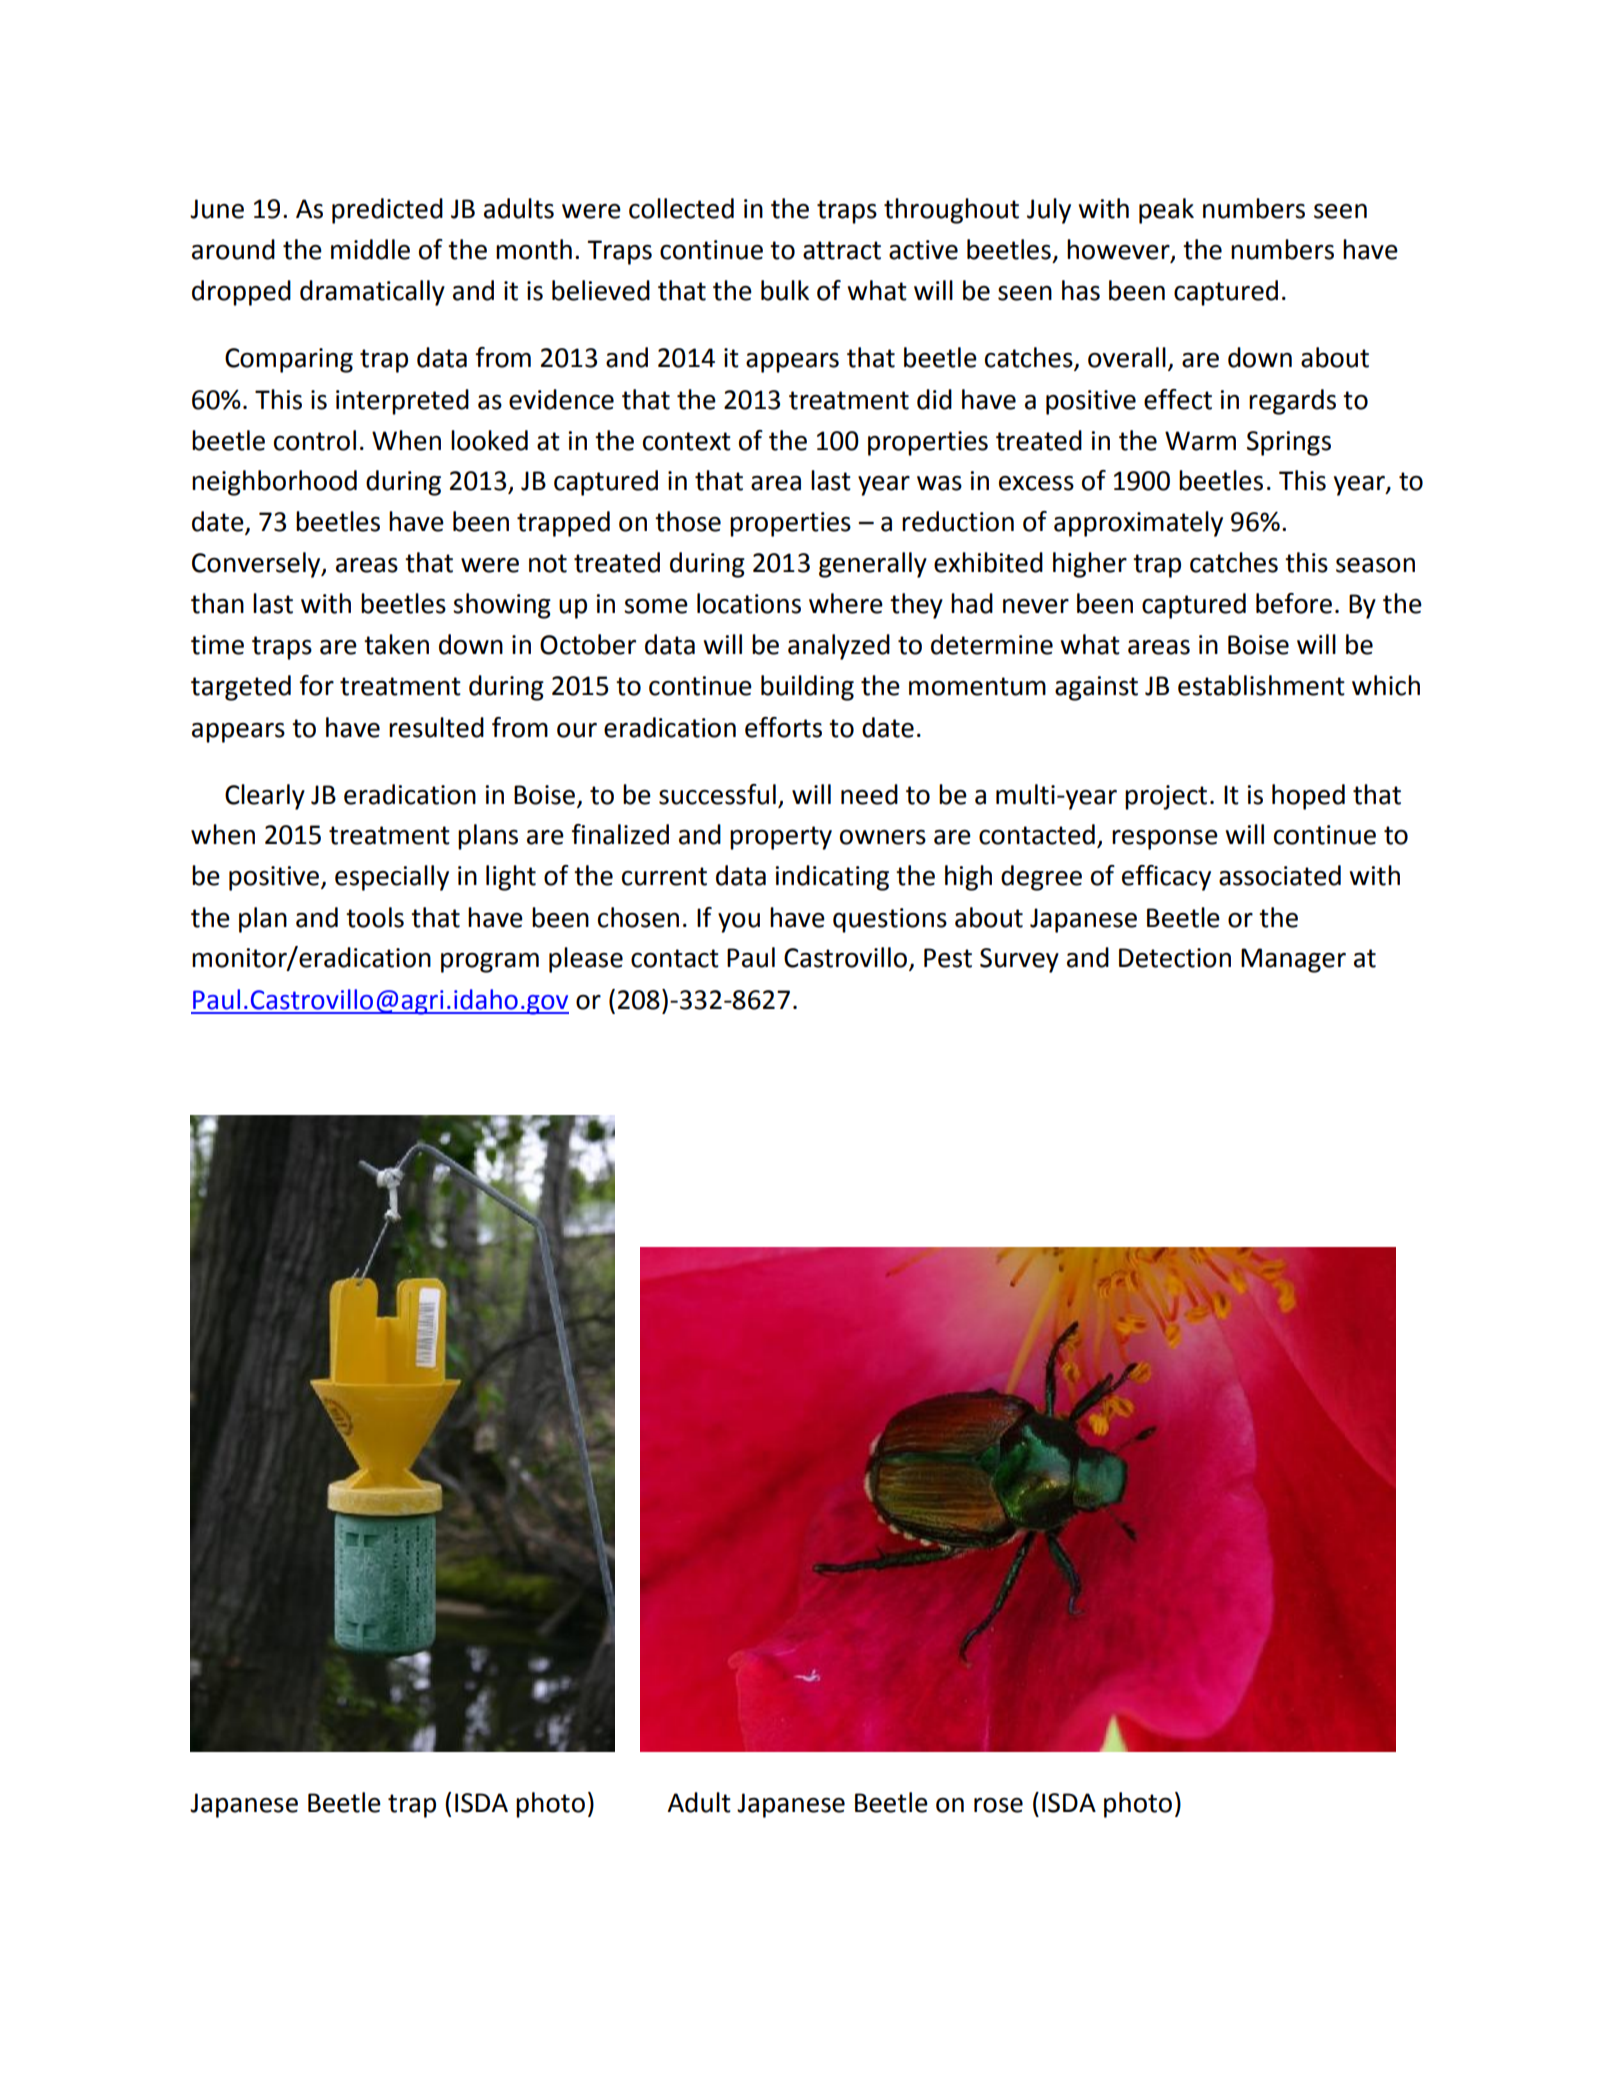 The height and width of the screenshot is (2100, 1623). What do you see at coordinates (1175, 958) in the screenshot?
I see `Detection` at bounding box center [1175, 958].
